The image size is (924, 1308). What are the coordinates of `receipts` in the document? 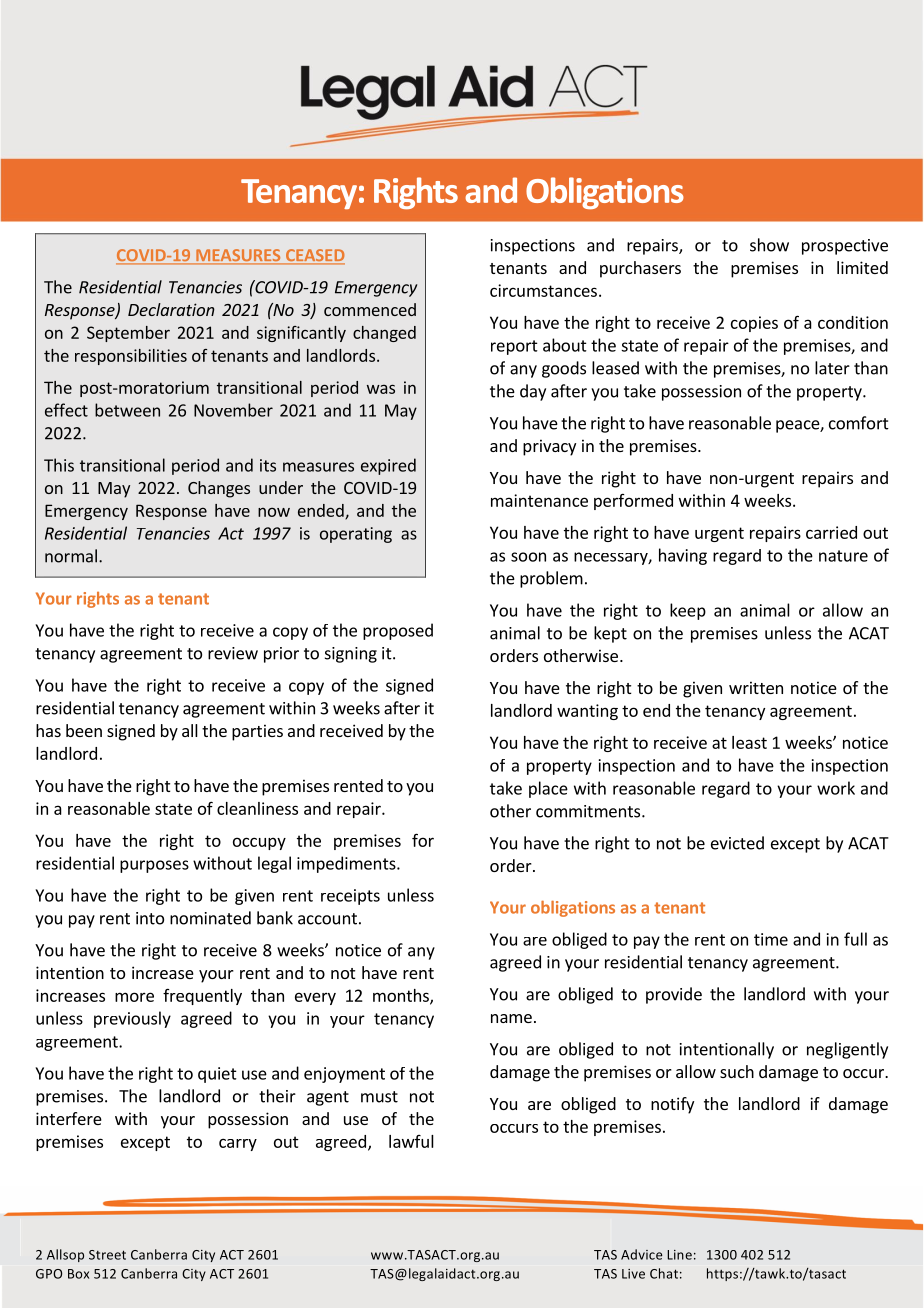 It's located at (350, 897).
